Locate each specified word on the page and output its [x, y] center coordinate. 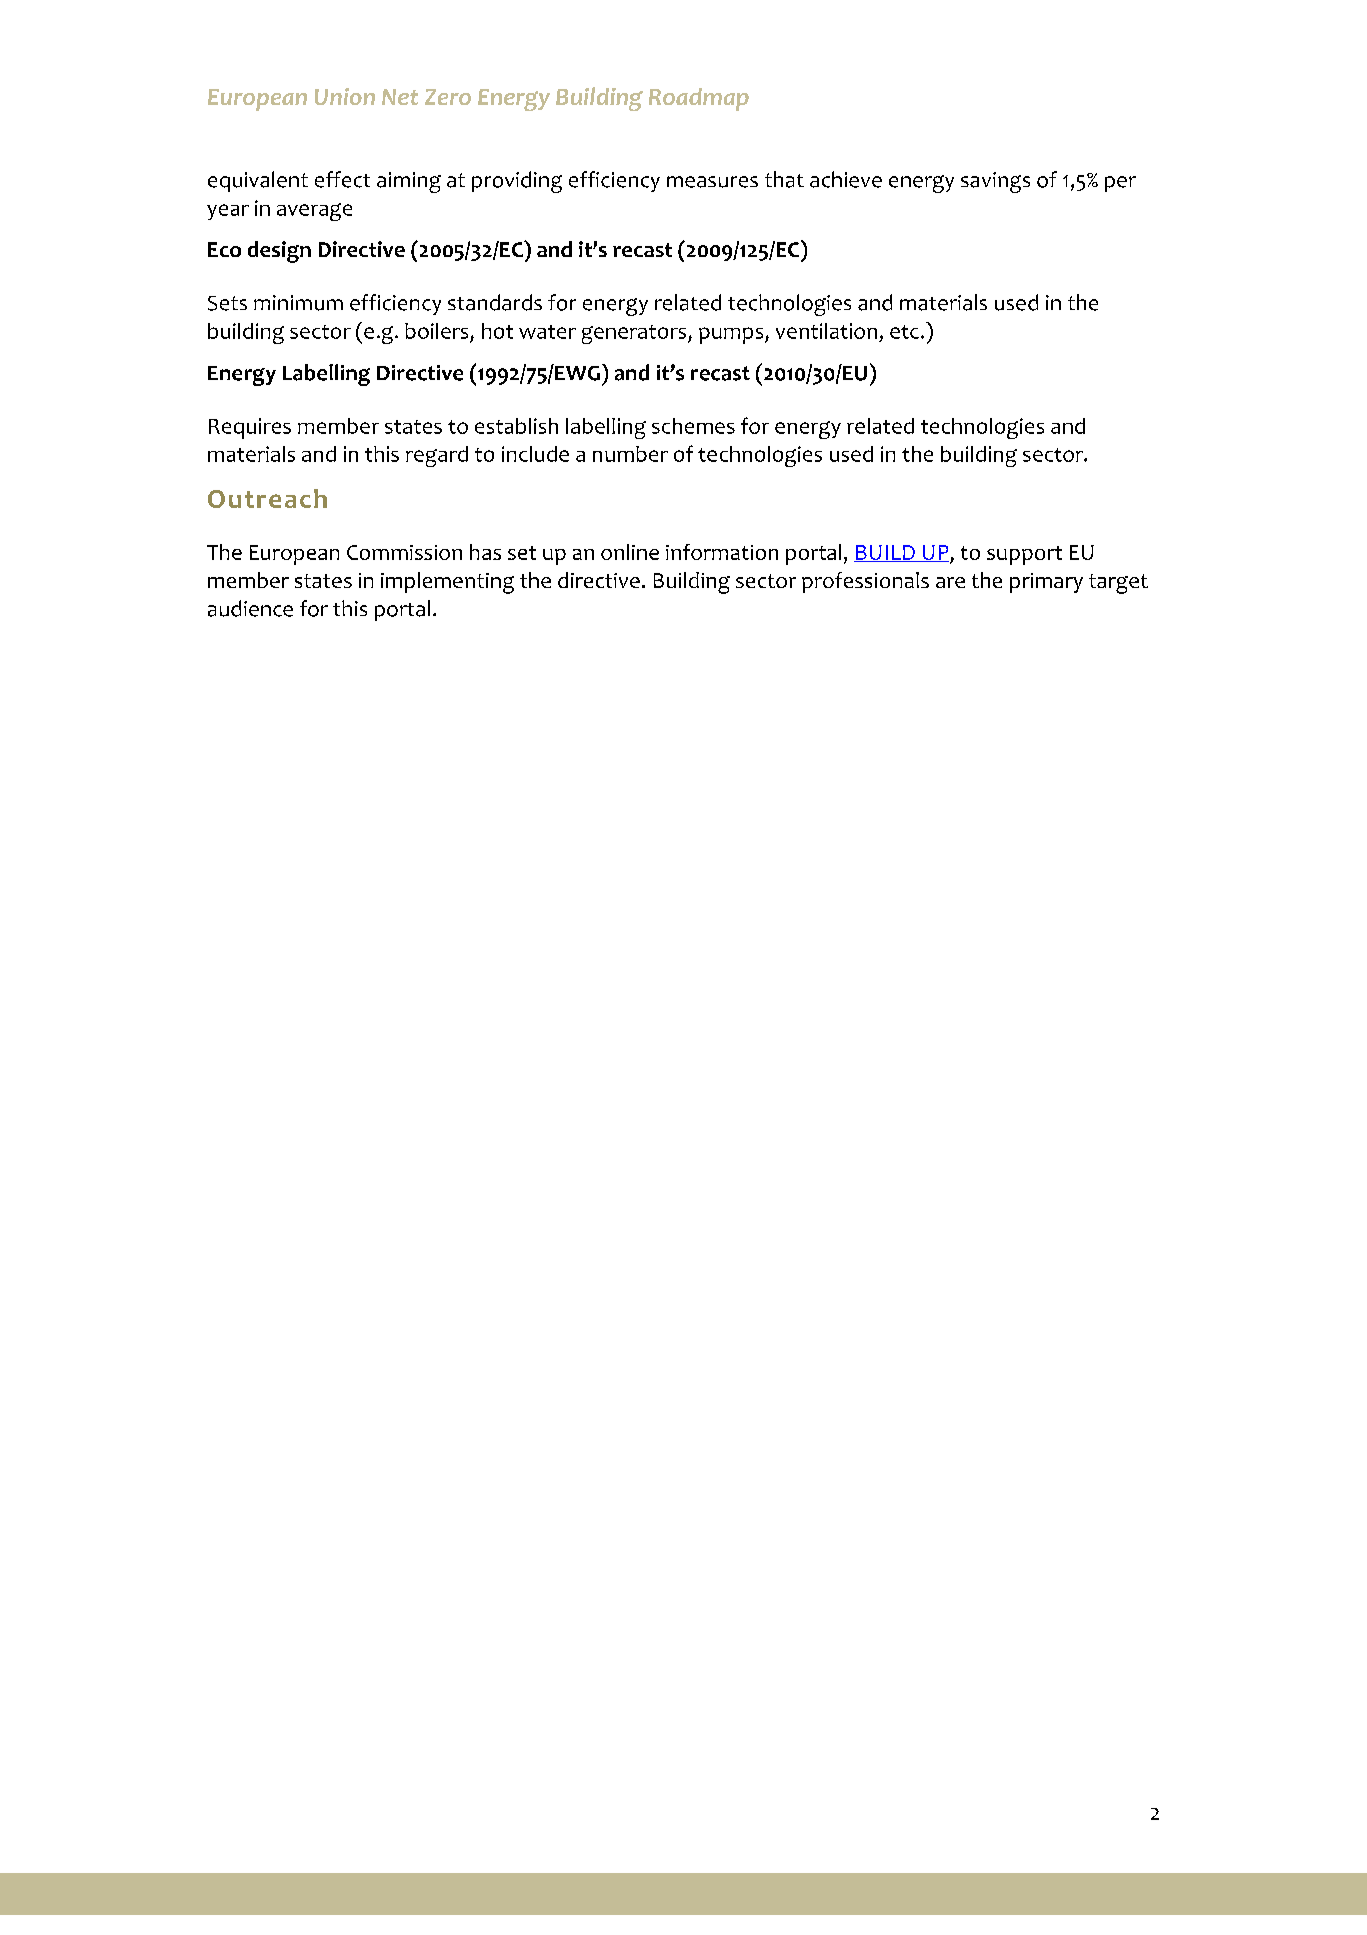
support [1024, 555]
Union [345, 96]
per [1120, 184]
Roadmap [699, 99]
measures [712, 182]
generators [635, 334]
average [314, 212]
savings [995, 182]
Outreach [267, 498]
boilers [436, 331]
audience [250, 608]
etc [904, 332]
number [630, 454]
